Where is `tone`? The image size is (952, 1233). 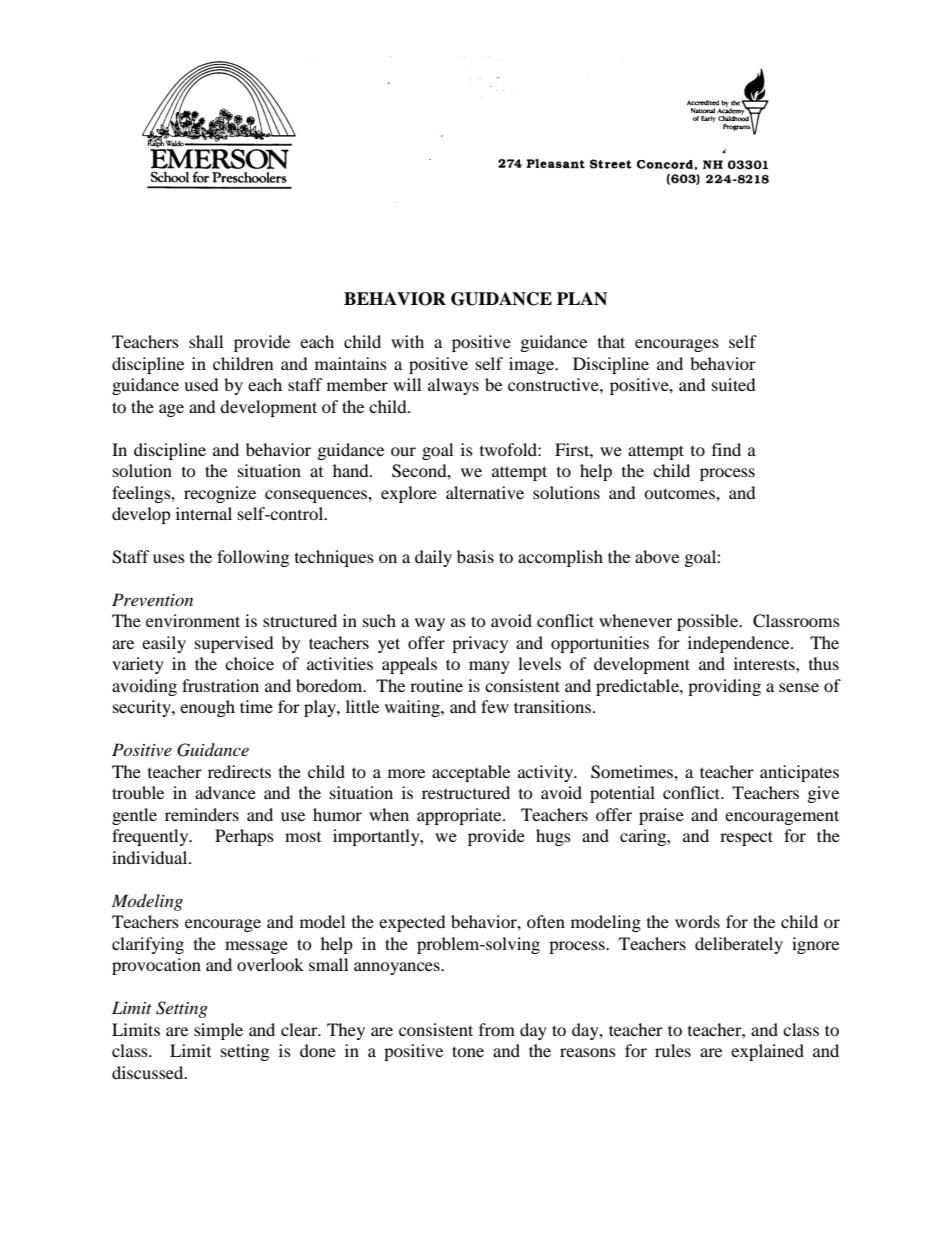 tone is located at coordinates (468, 1051).
